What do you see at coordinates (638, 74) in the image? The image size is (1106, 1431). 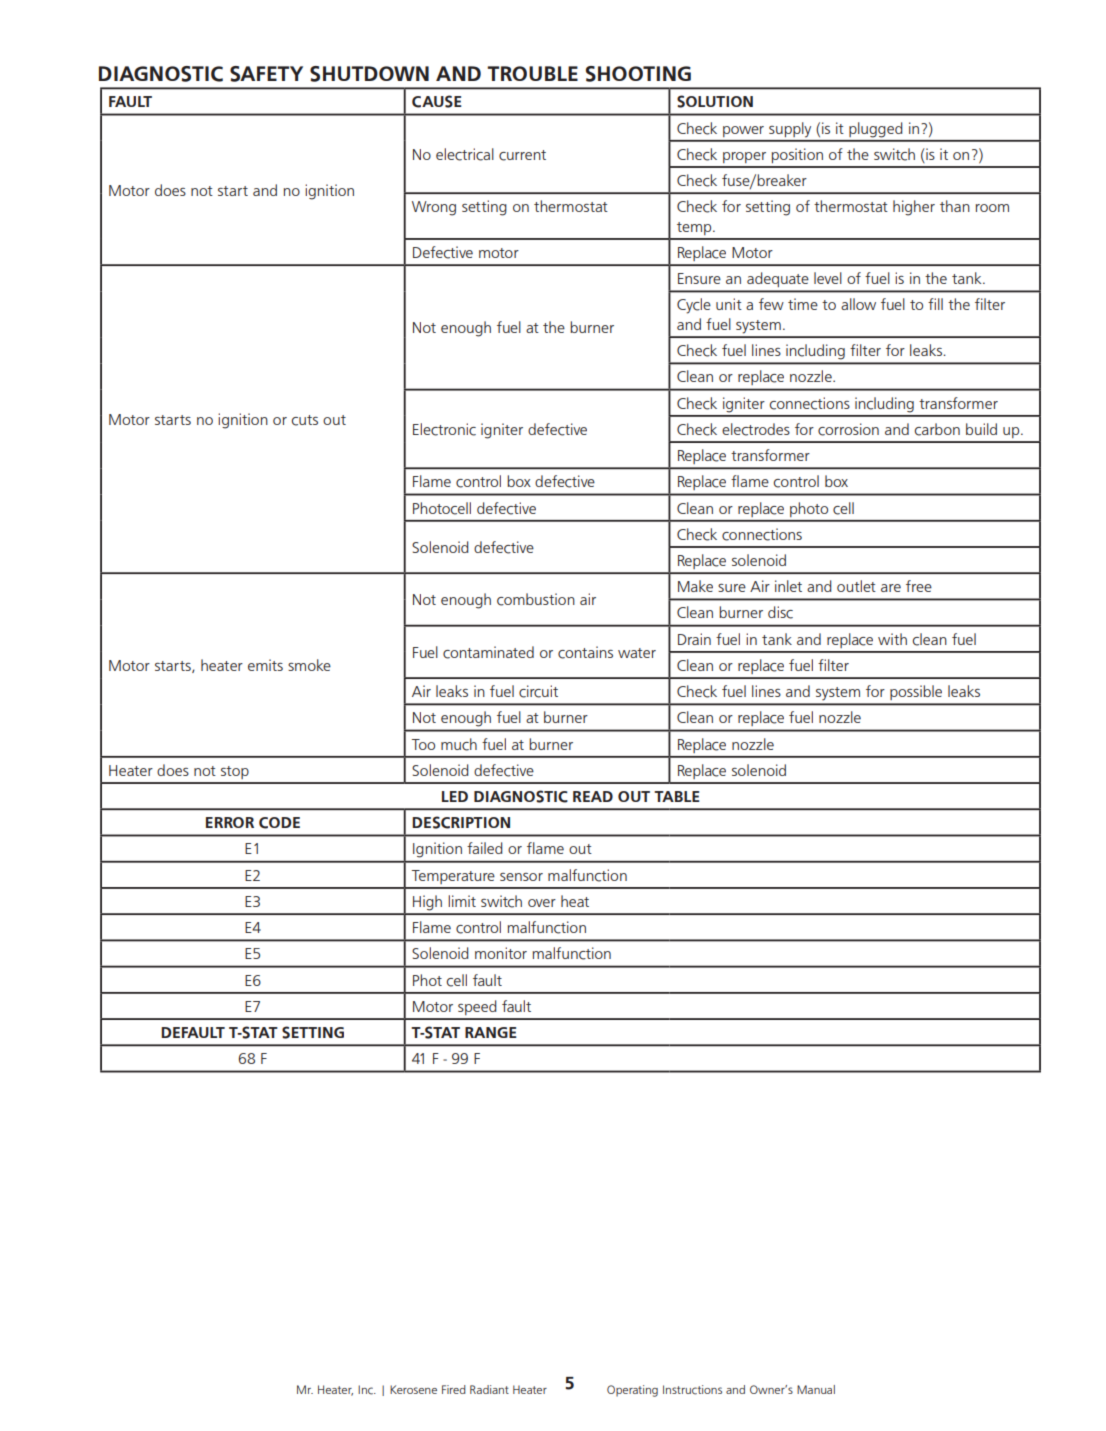 I see `SHOOTING` at bounding box center [638, 74].
